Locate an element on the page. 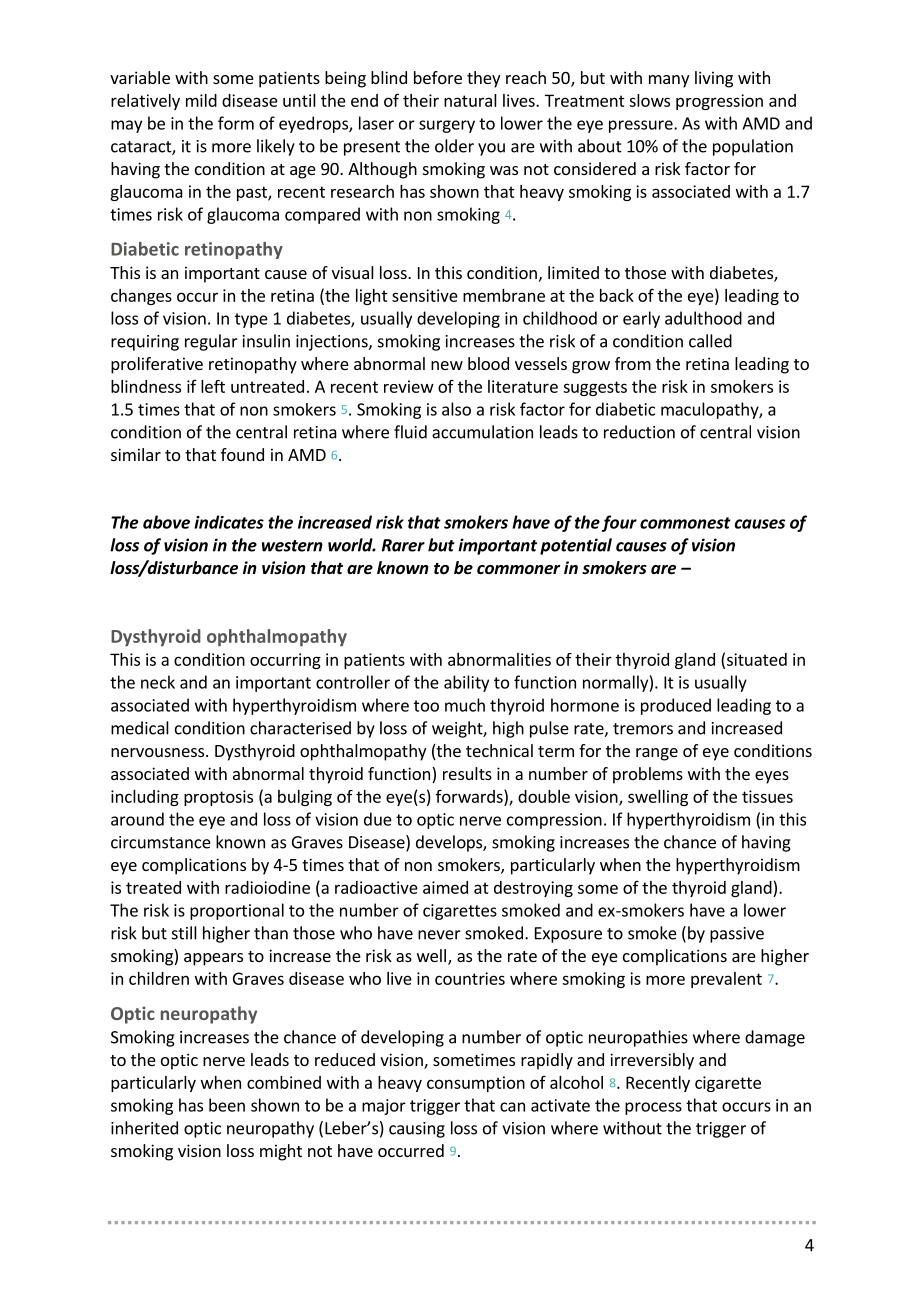  been is located at coordinates (227, 1105).
